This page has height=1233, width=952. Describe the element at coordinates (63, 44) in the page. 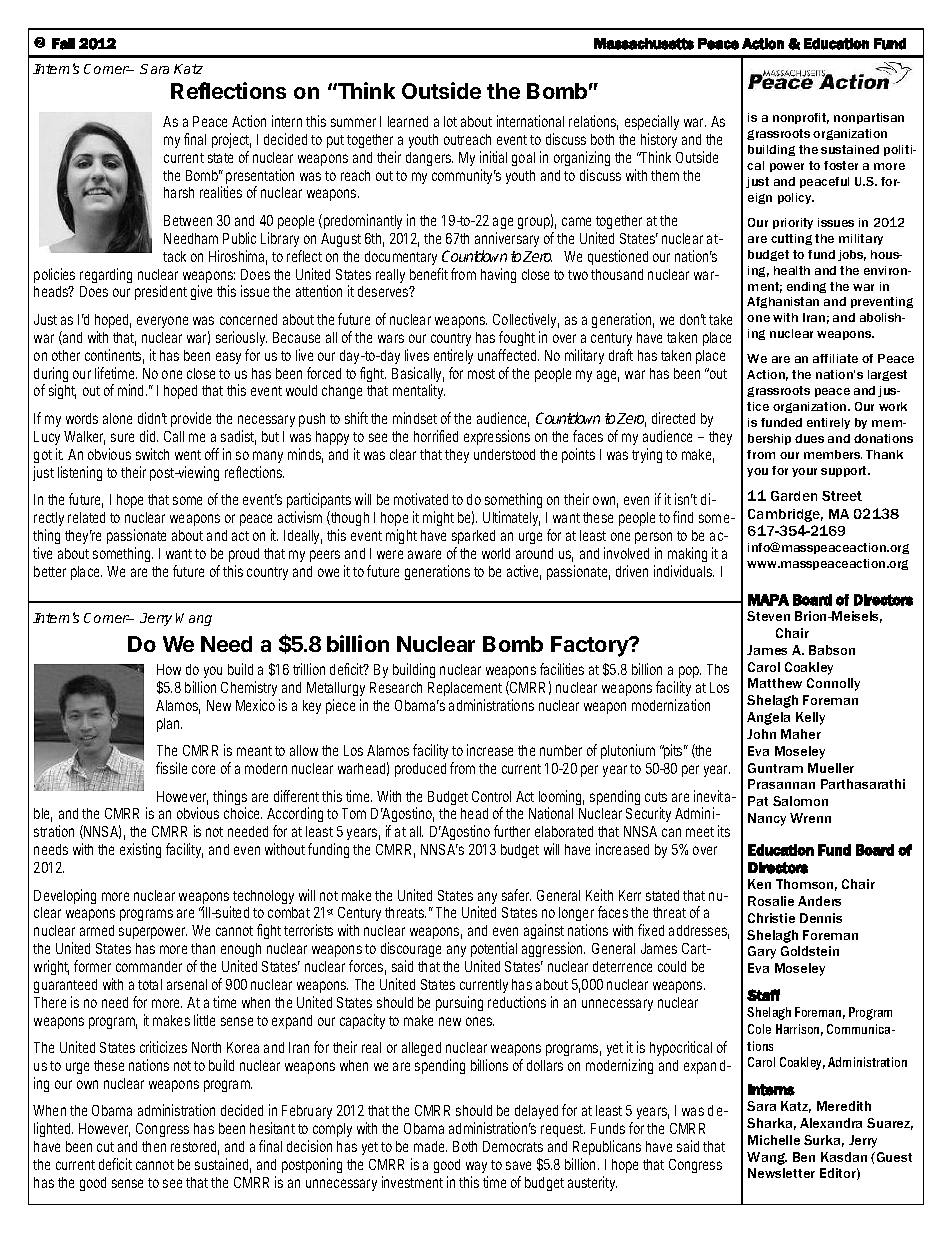

I see `Fall` at that location.
